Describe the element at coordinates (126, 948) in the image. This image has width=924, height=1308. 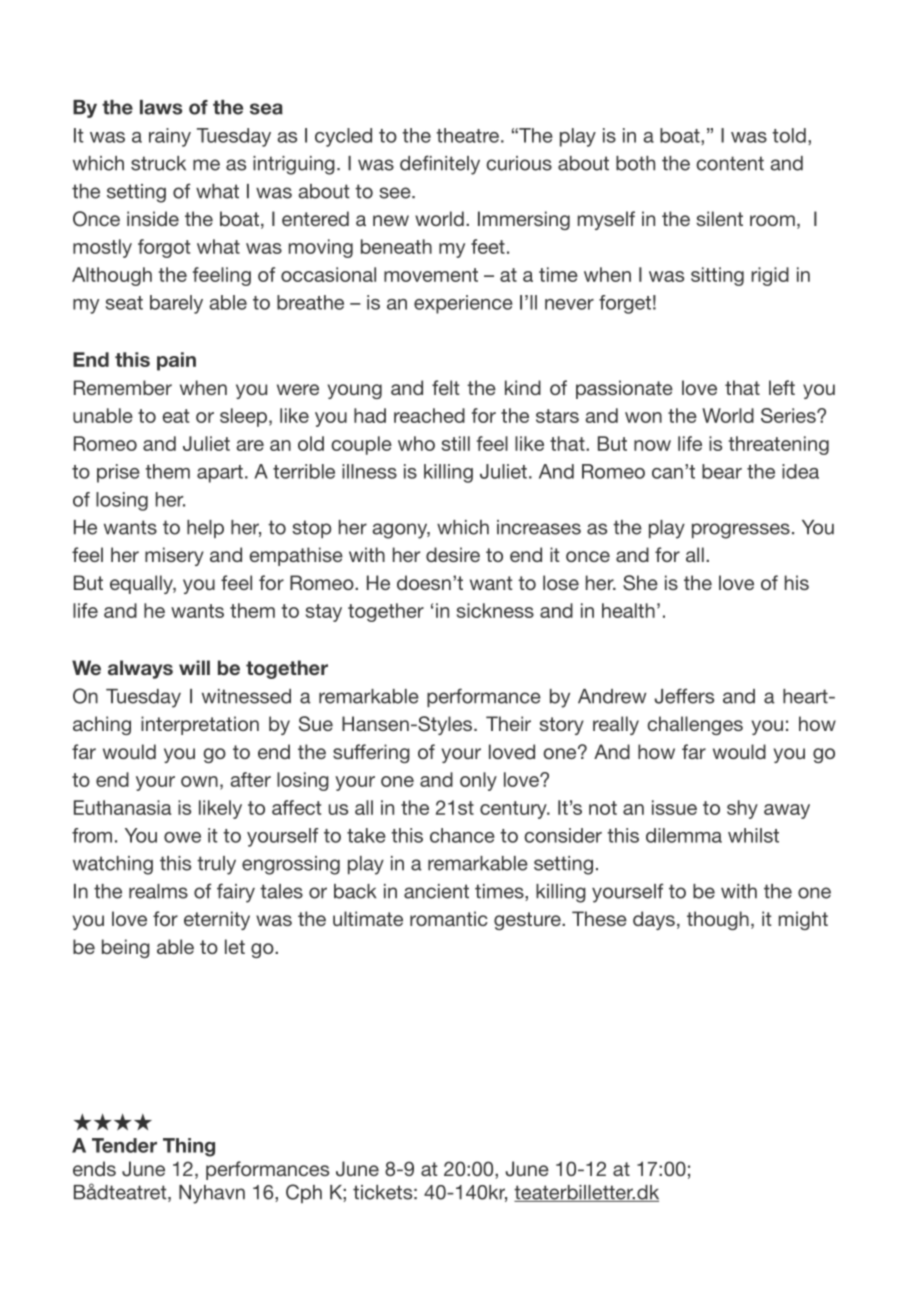
I see `being` at that location.
